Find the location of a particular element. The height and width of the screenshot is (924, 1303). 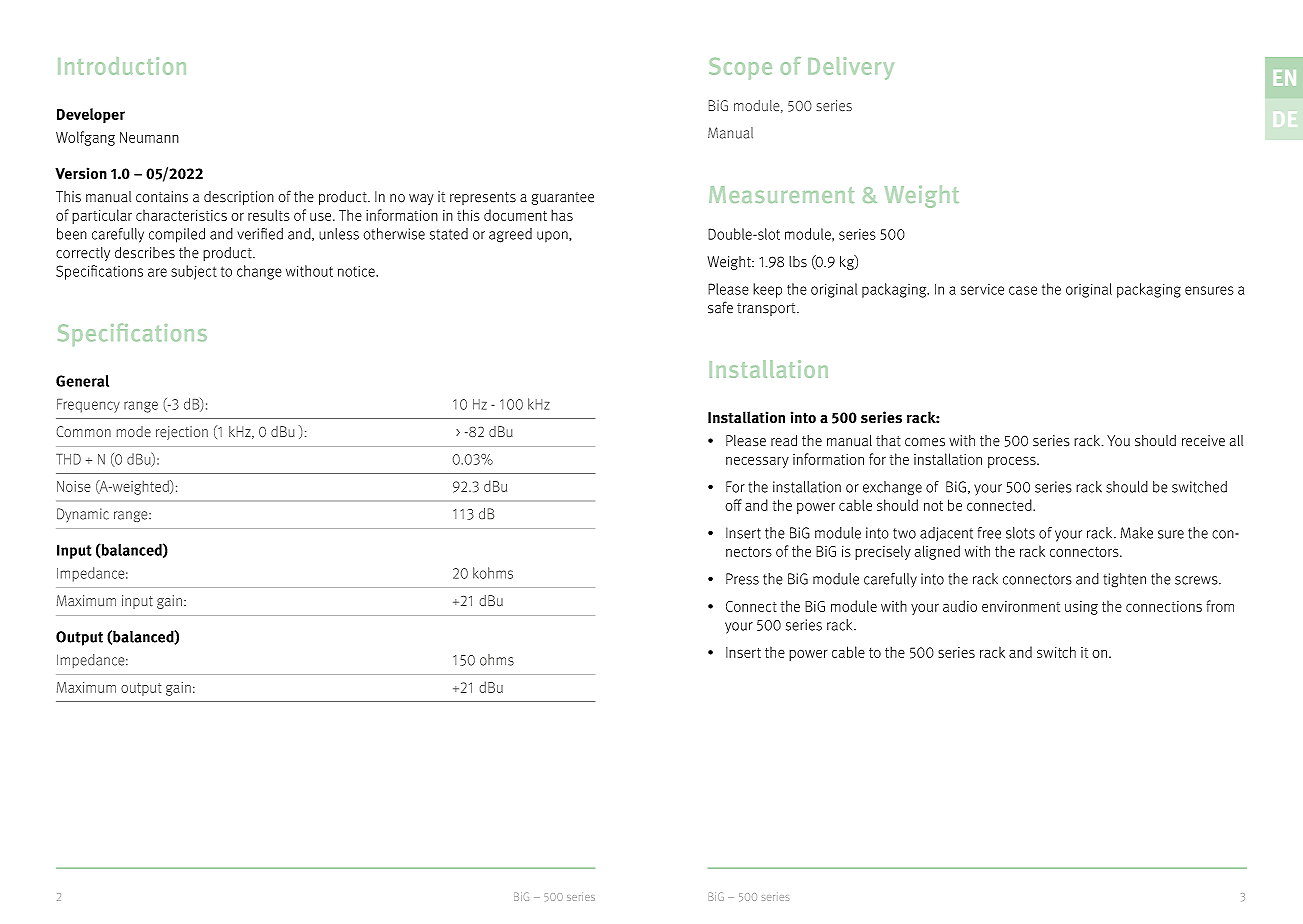

Introduction is located at coordinates (122, 66).
